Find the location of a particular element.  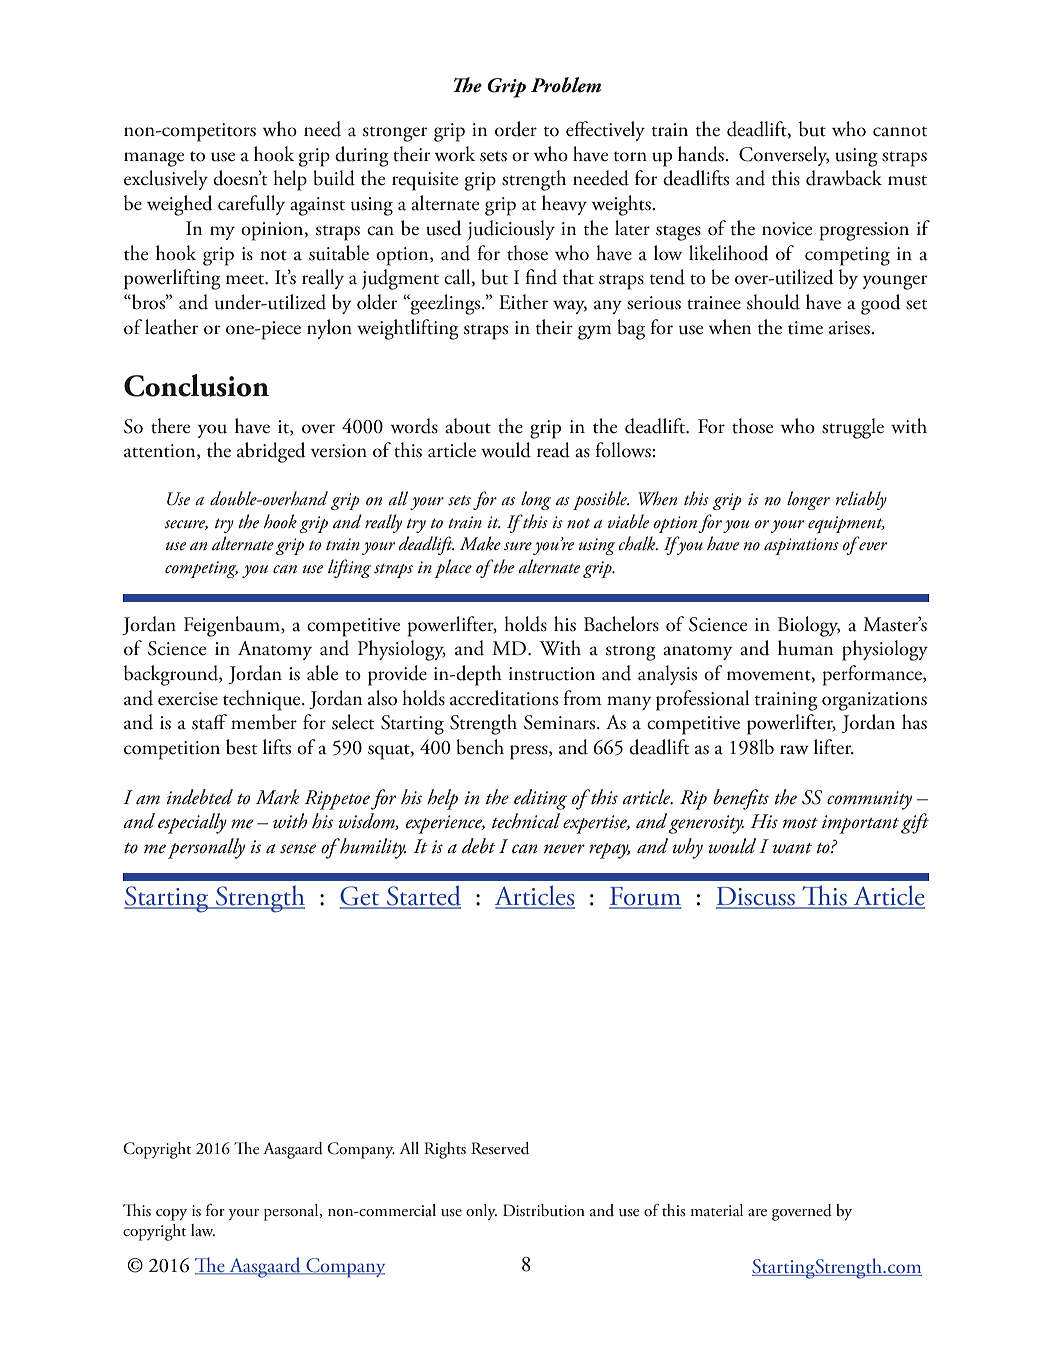

reliably is located at coordinates (861, 500).
